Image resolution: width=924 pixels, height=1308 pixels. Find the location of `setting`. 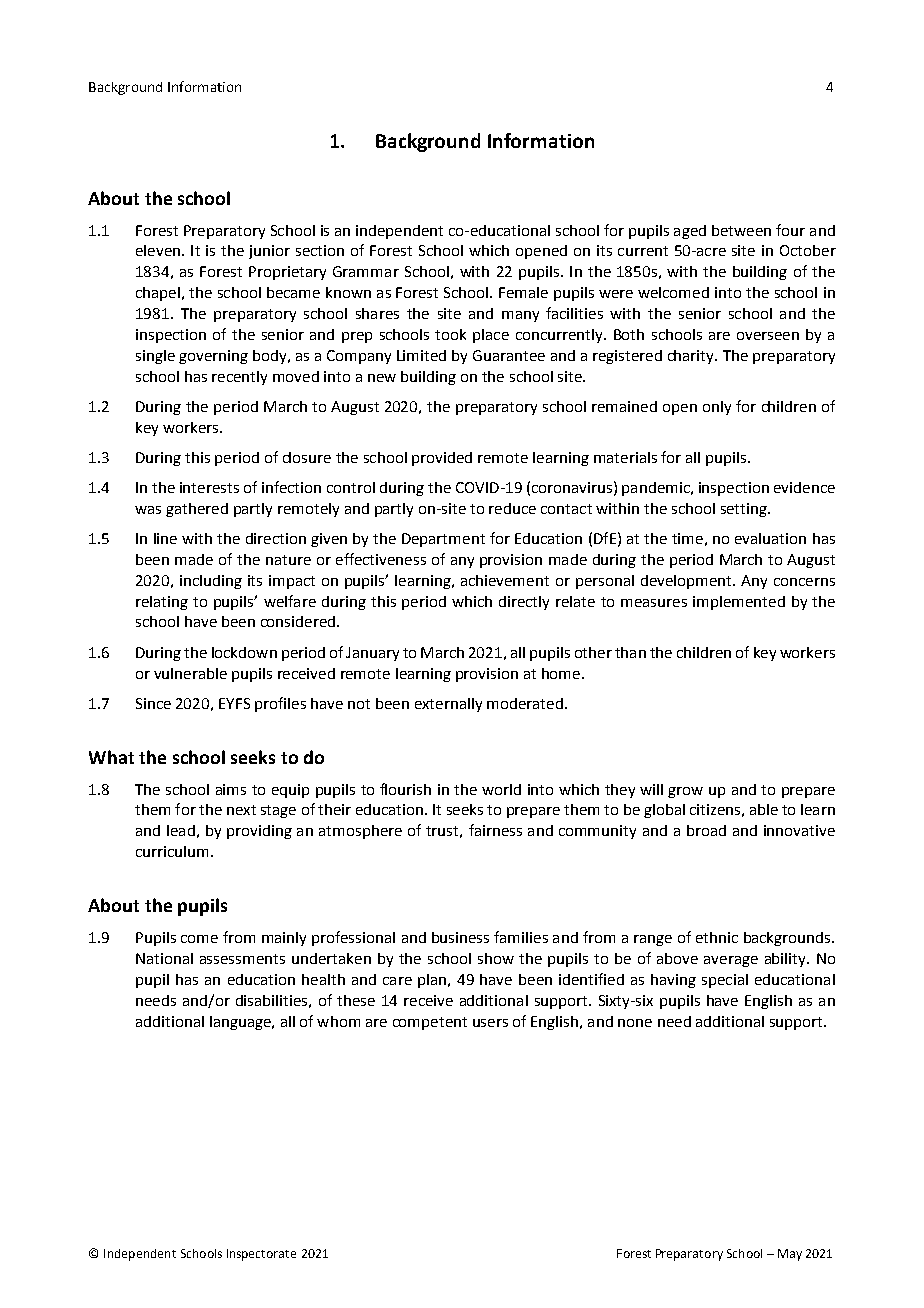

setting is located at coordinates (745, 510).
